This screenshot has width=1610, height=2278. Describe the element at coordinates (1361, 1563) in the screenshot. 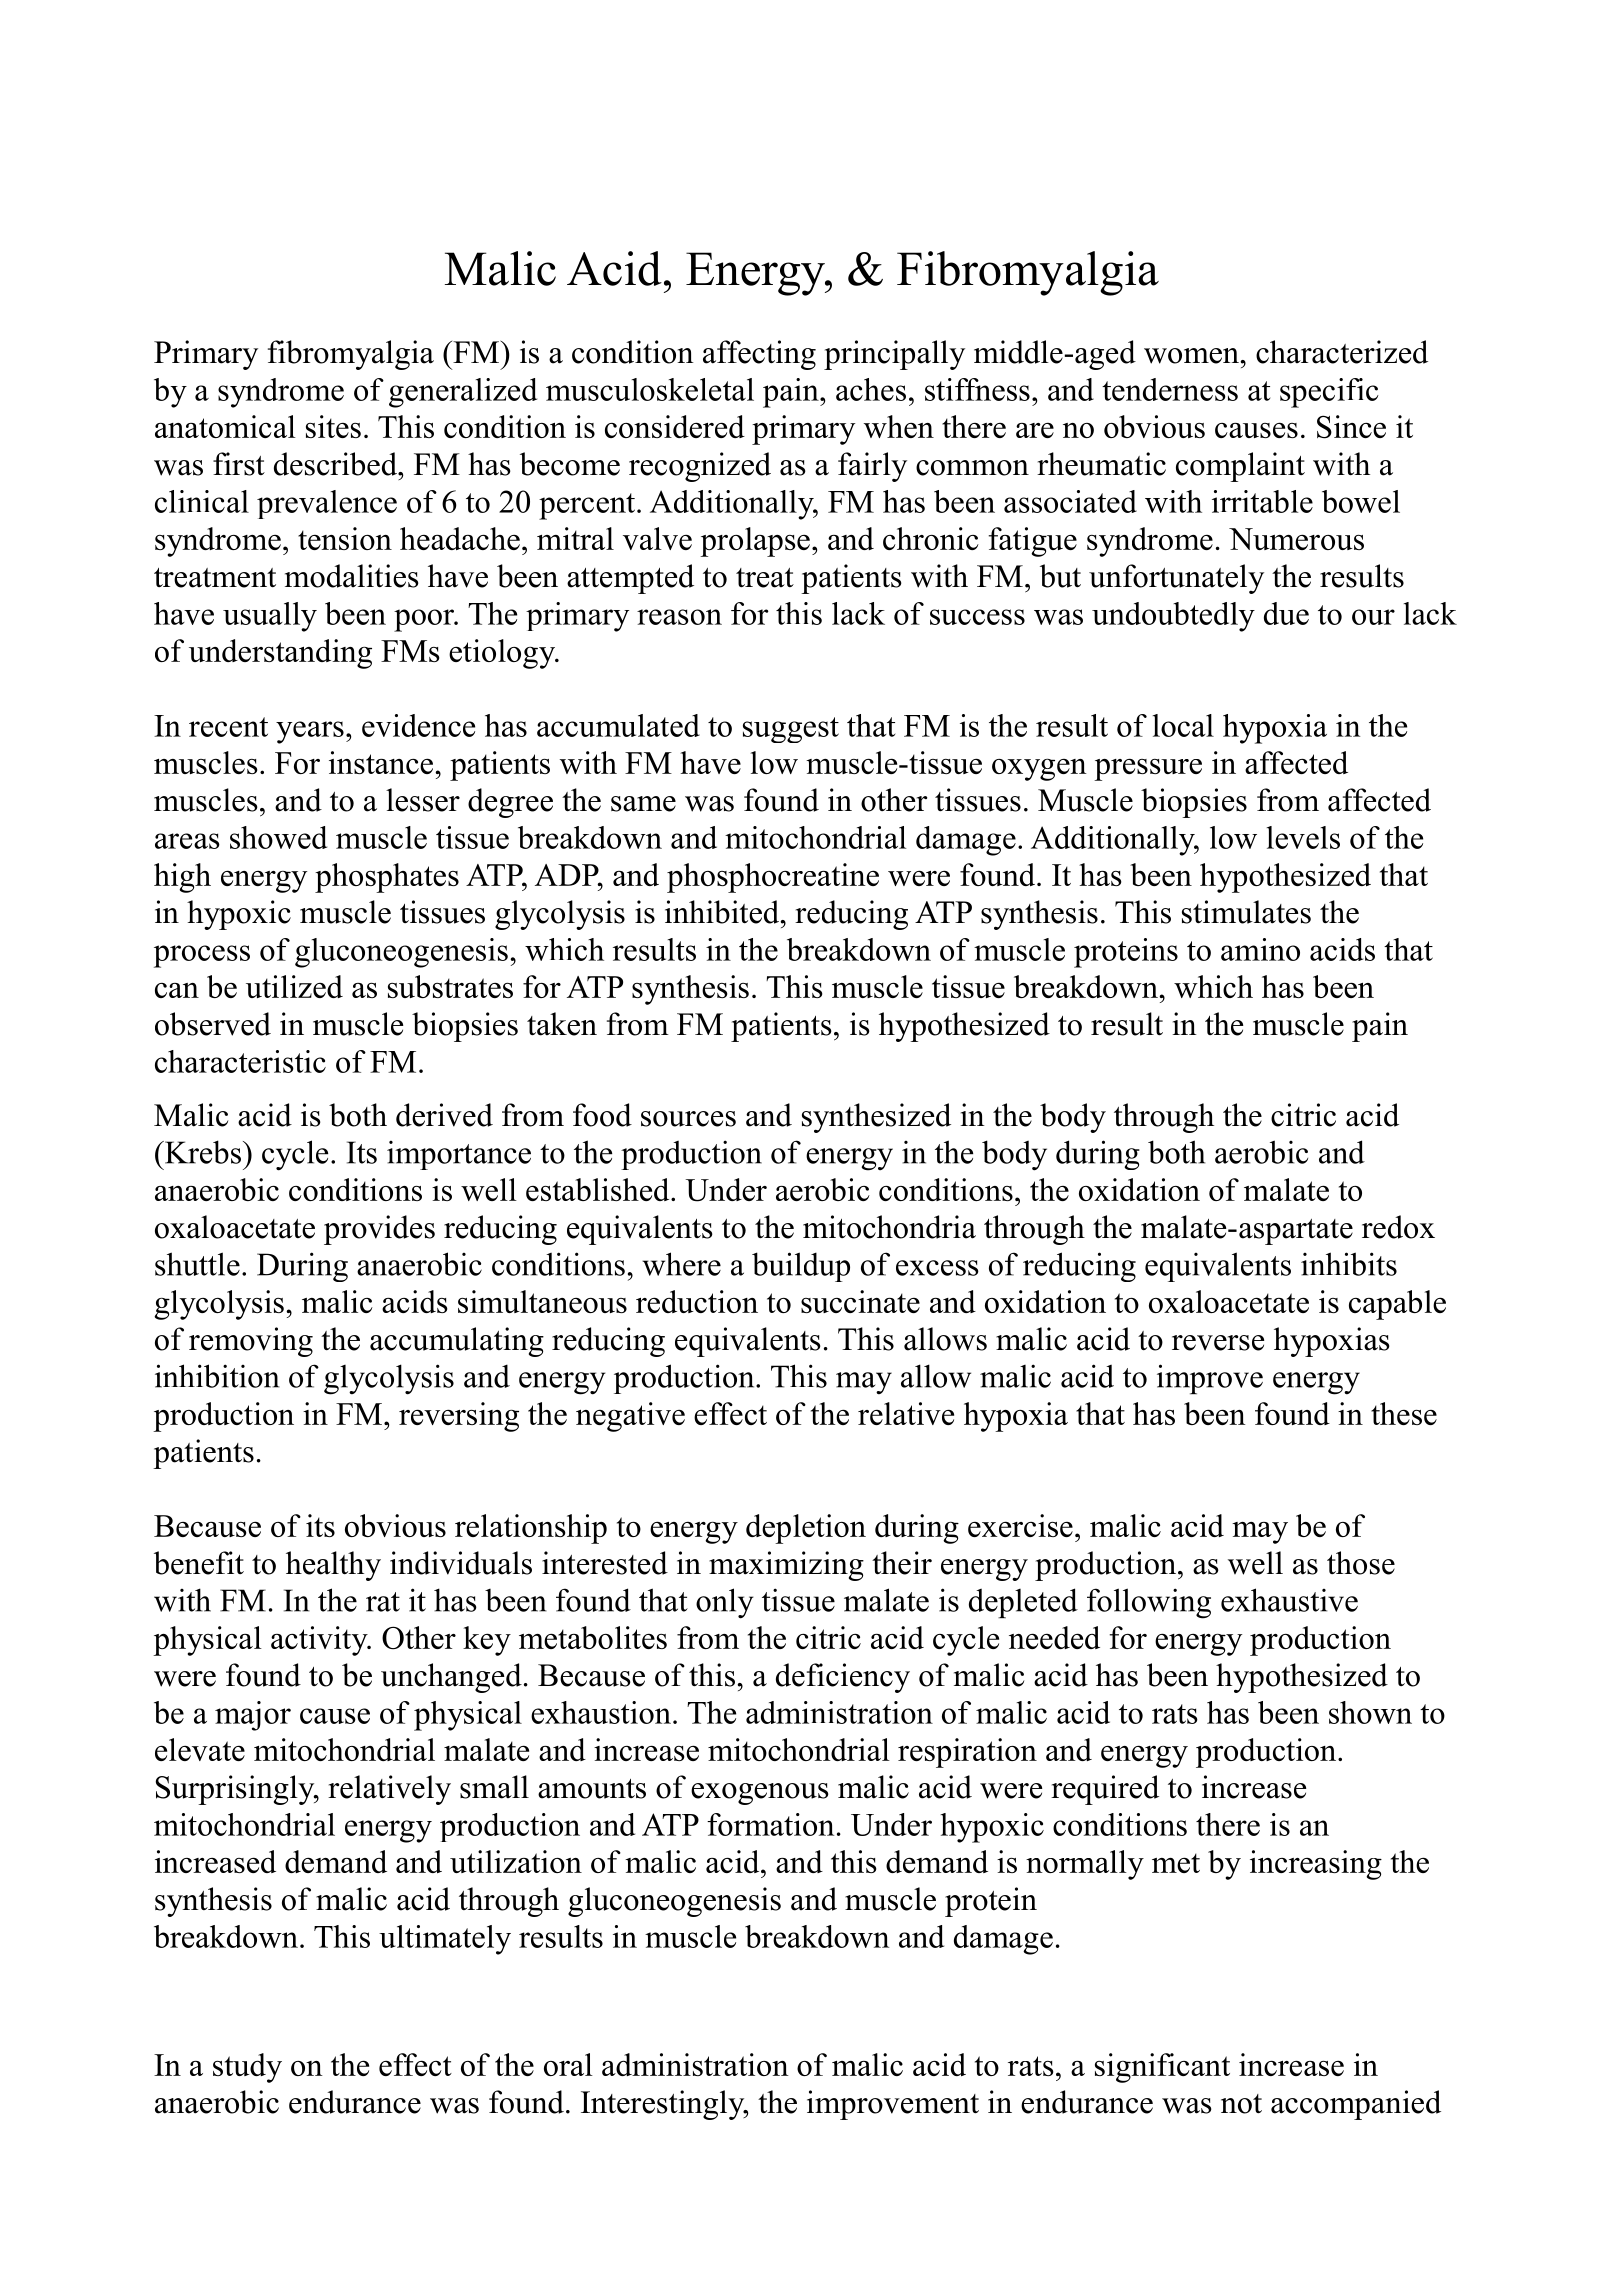

I see `those` at that location.
